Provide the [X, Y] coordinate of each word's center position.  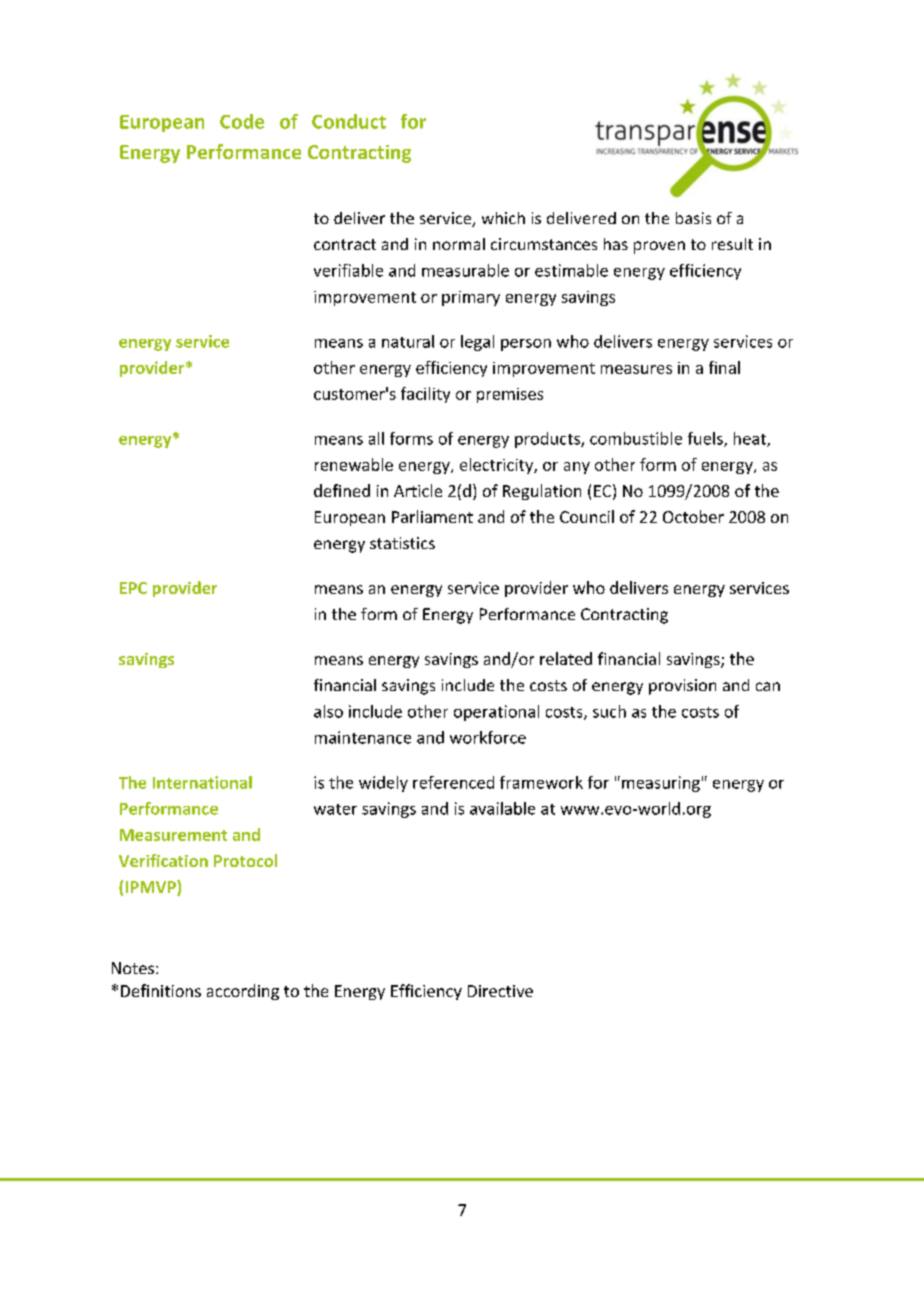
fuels [706, 439]
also [328, 711]
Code [242, 121]
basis [693, 218]
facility [425, 395]
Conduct [349, 121]
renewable [354, 464]
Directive [500, 991]
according [243, 992]
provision [682, 687]
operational [496, 713]
